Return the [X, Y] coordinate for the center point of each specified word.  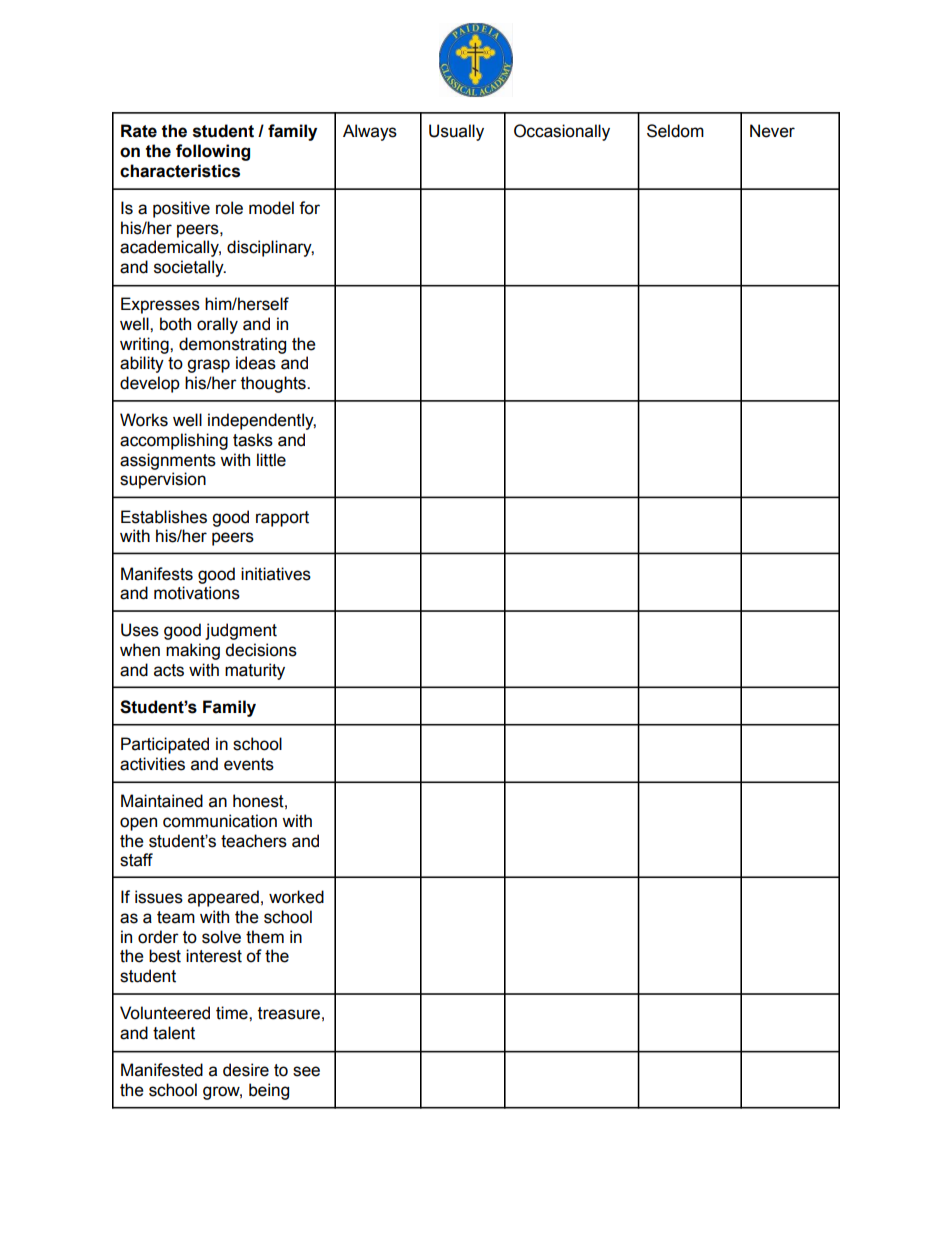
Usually [456, 132]
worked [296, 897]
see [306, 1071]
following [213, 152]
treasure [289, 1013]
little [271, 460]
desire [246, 1070]
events [249, 764]
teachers [254, 841]
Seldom [675, 131]
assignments [168, 461]
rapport [282, 519]
